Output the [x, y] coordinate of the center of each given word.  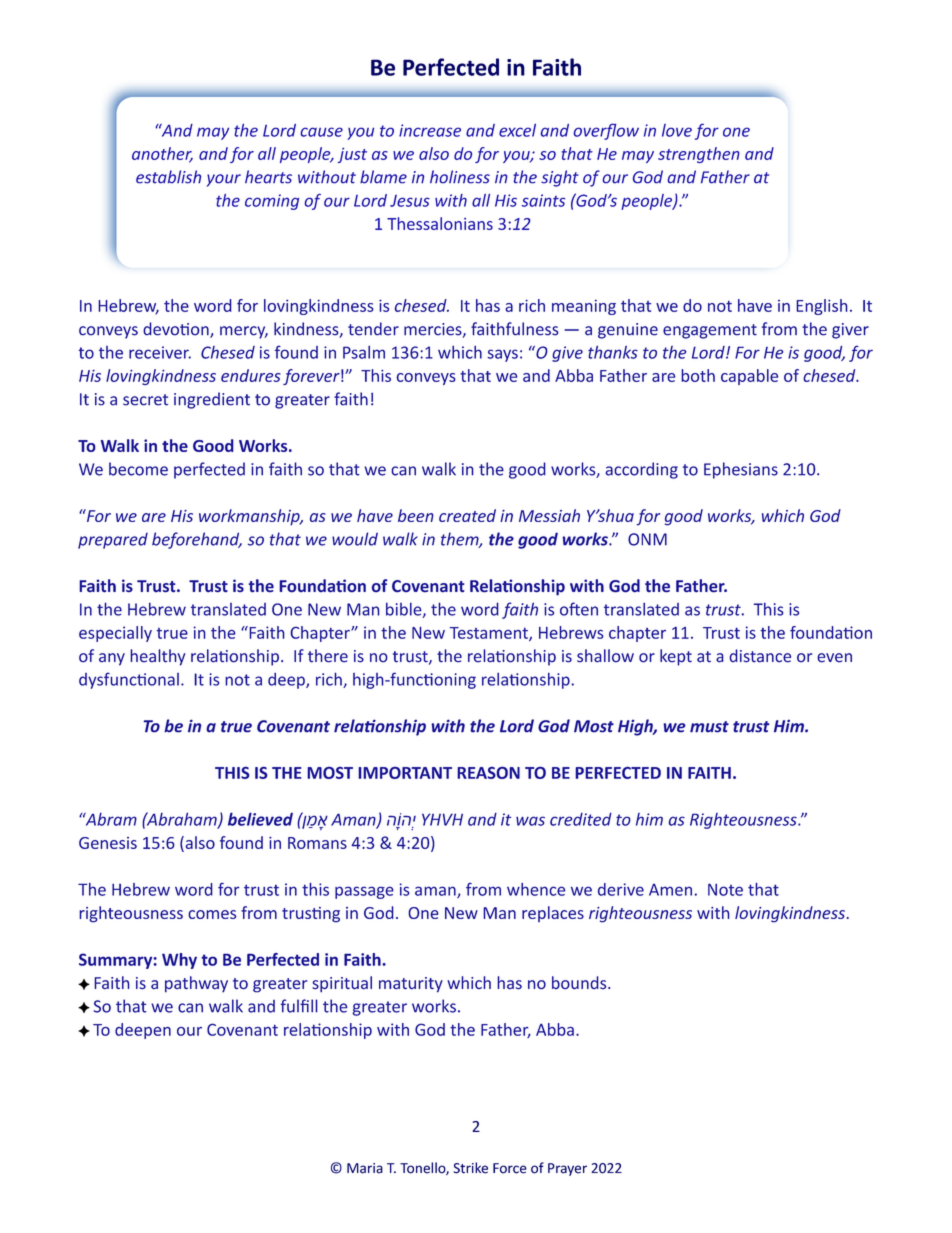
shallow [605, 656]
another [162, 154]
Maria [365, 1168]
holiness [460, 177]
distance [760, 656]
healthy [158, 657]
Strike [470, 1168]
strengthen [698, 155]
